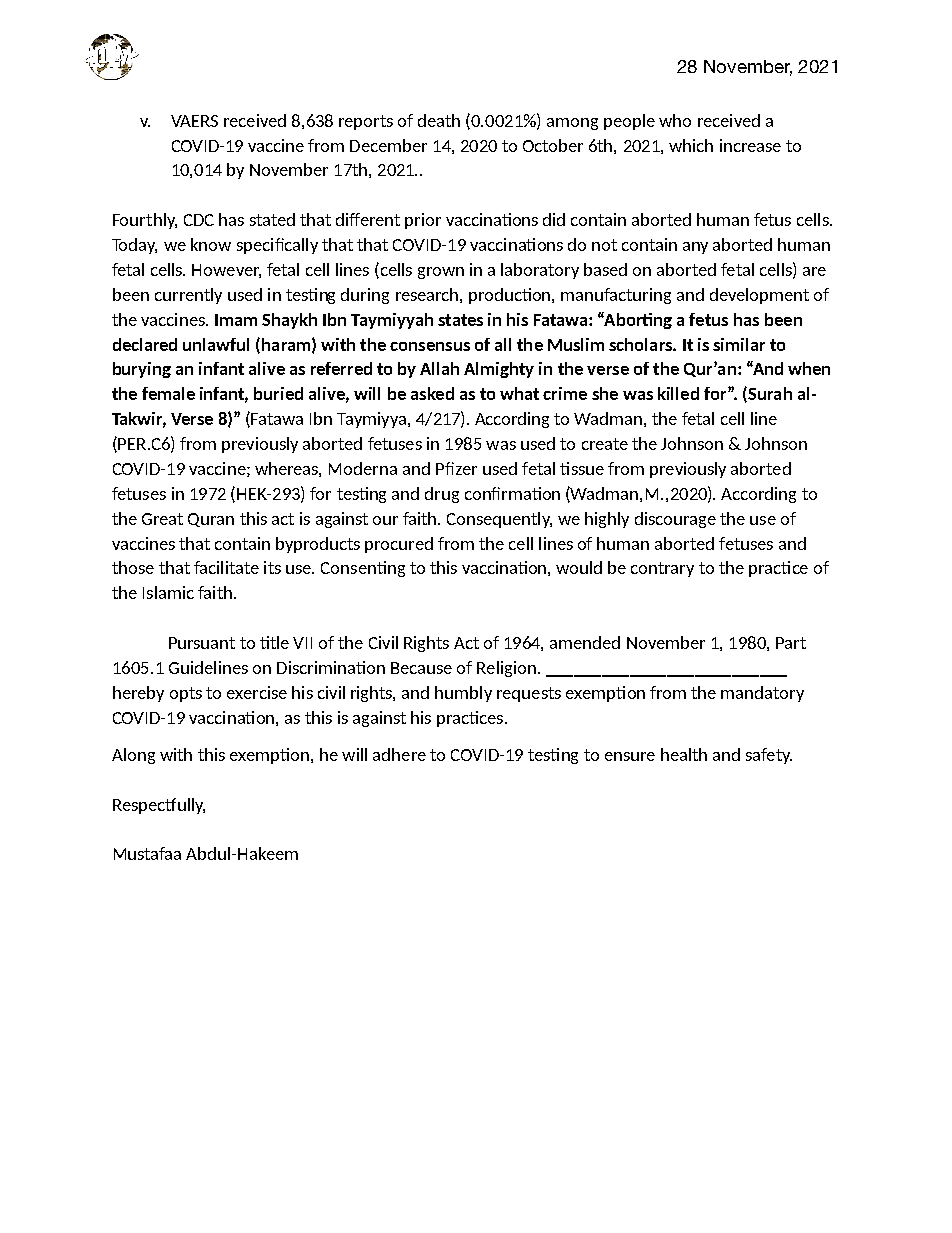  What do you see at coordinates (441, 273) in the screenshot?
I see `grown` at bounding box center [441, 273].
